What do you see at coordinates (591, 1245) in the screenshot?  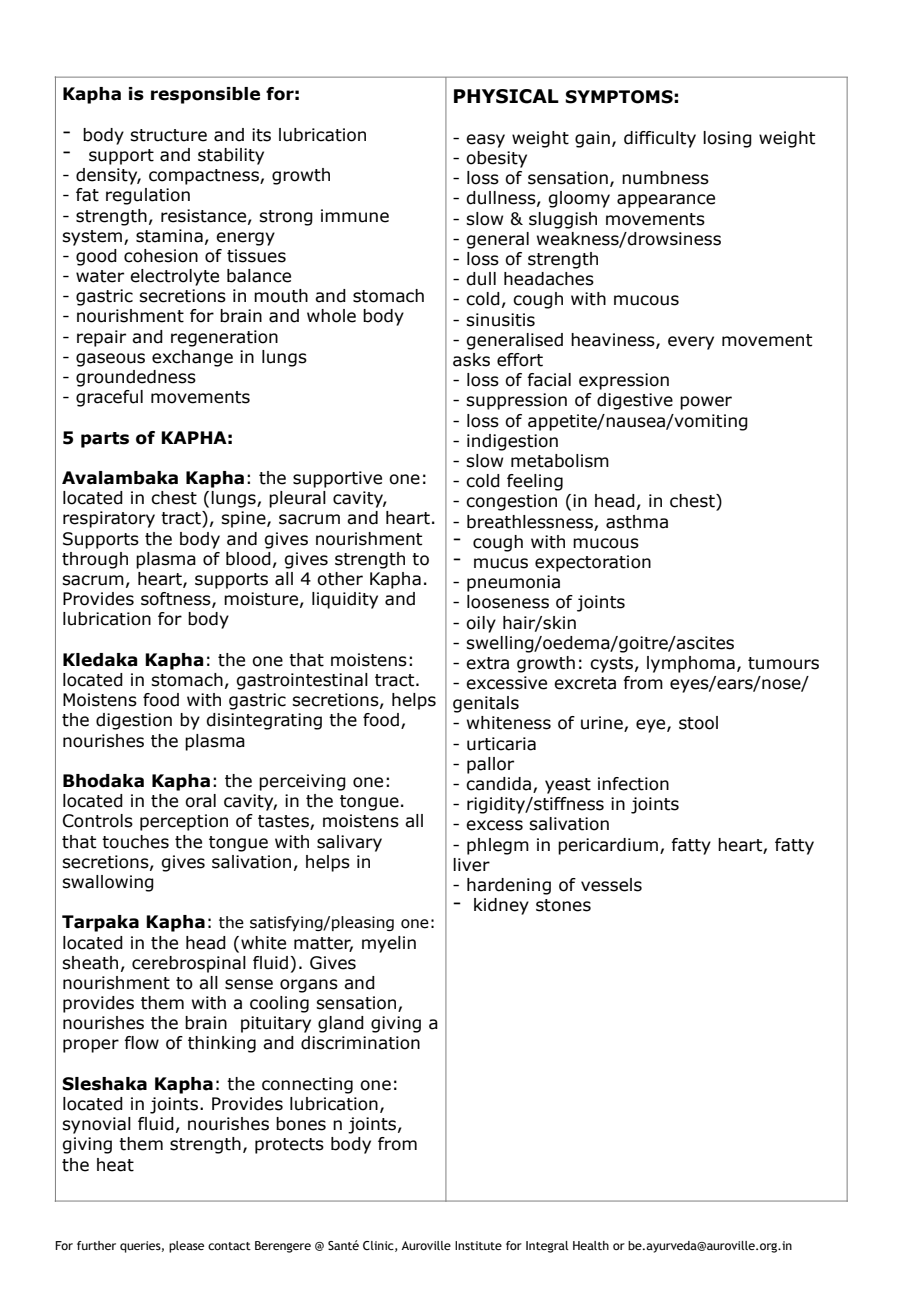 I see `Health` at bounding box center [591, 1245].
